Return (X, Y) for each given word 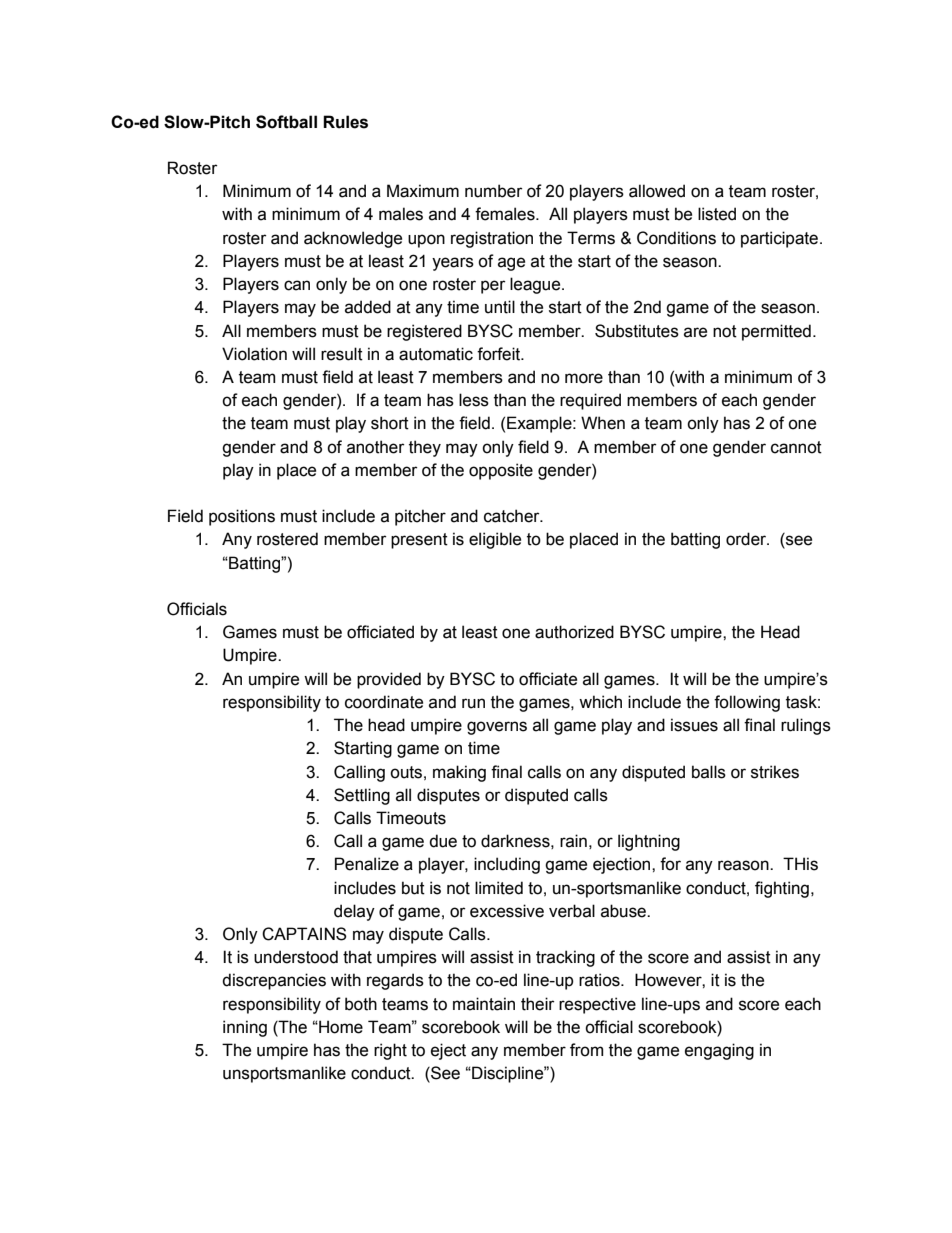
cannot (796, 447)
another (376, 447)
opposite (501, 471)
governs (497, 728)
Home (340, 1027)
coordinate (384, 702)
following (747, 703)
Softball (286, 122)
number (494, 191)
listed (717, 214)
